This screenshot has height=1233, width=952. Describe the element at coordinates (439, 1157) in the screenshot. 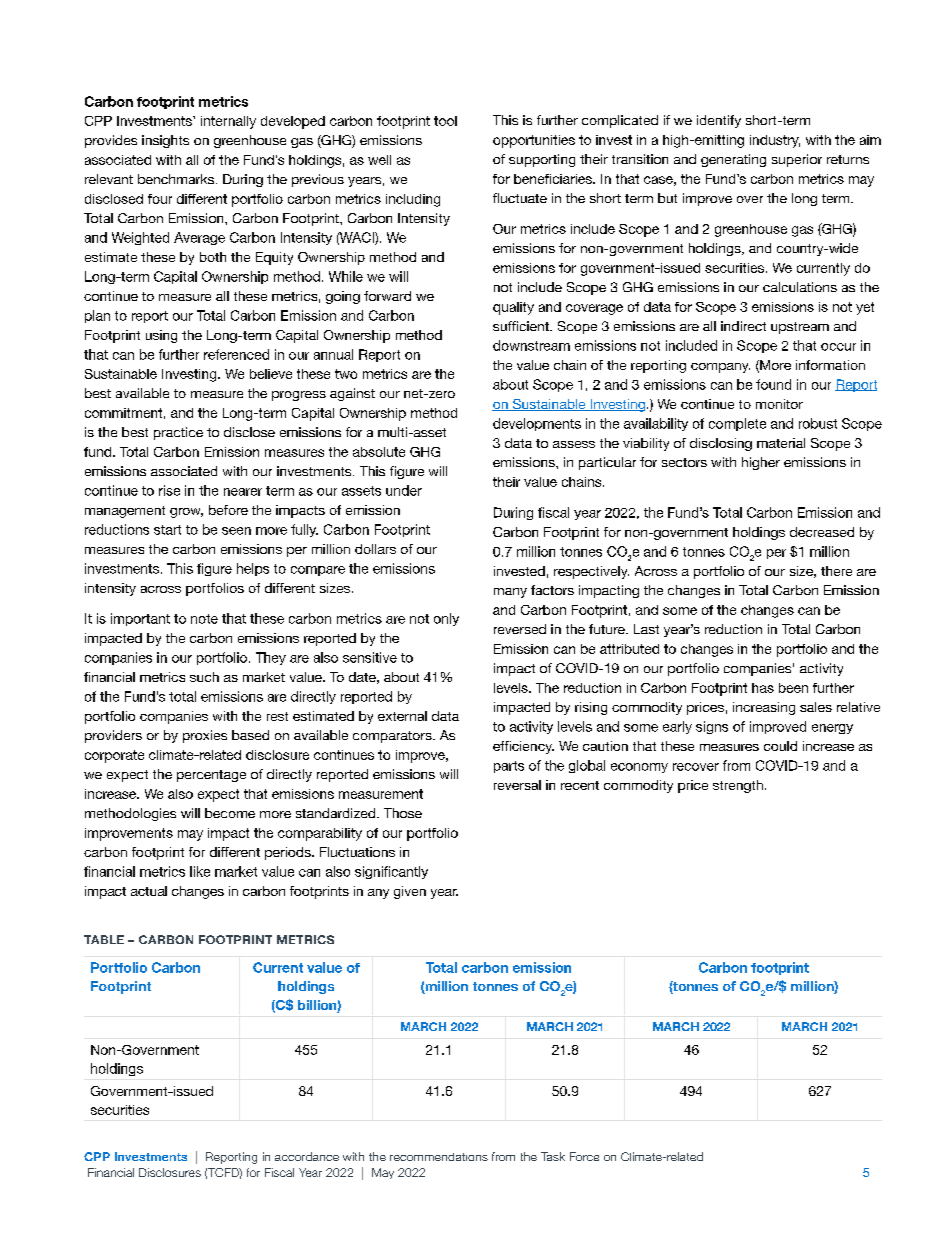

I see `recommendations` at that location.
